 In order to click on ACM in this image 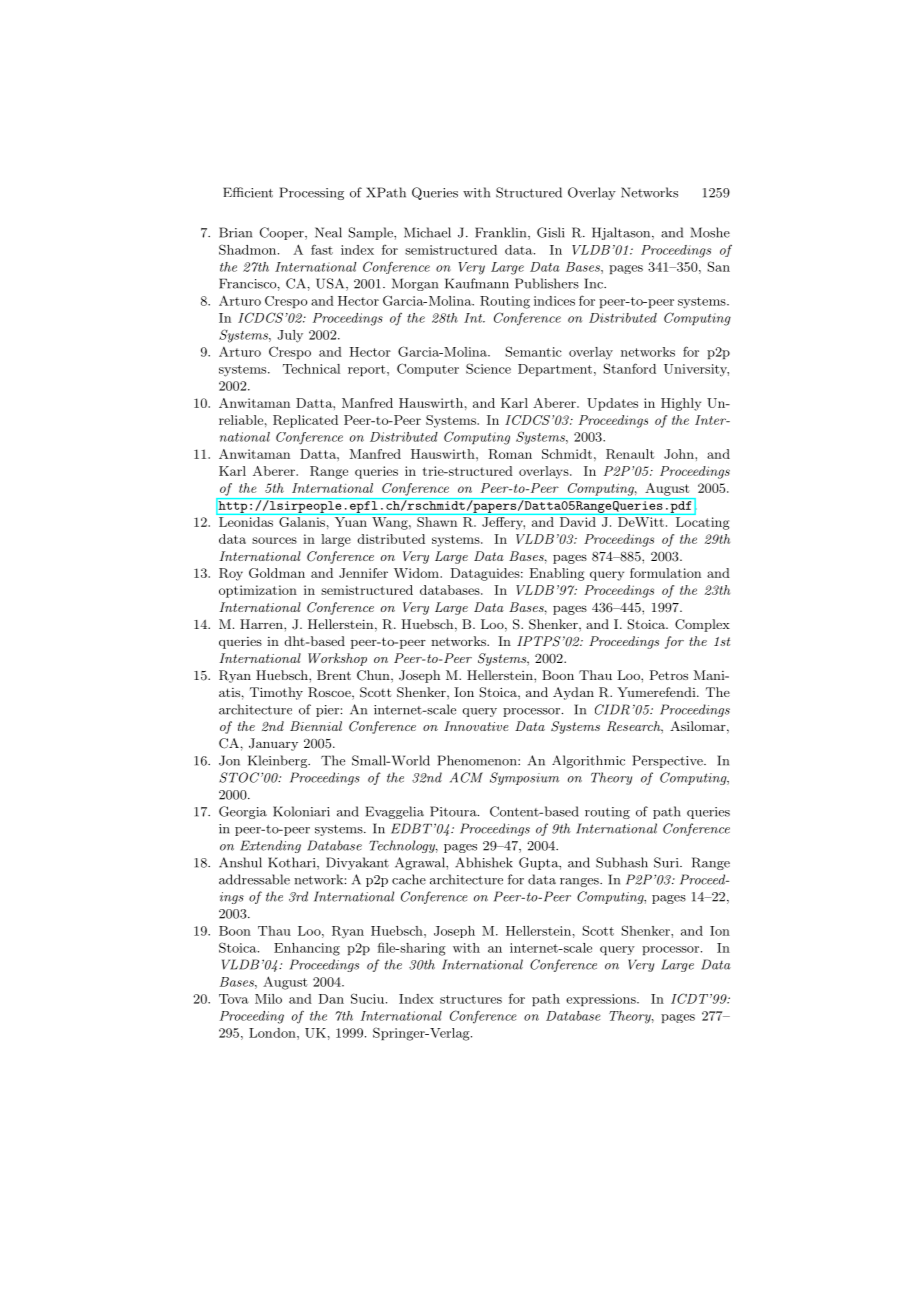, I will do `click(466, 777)`.
